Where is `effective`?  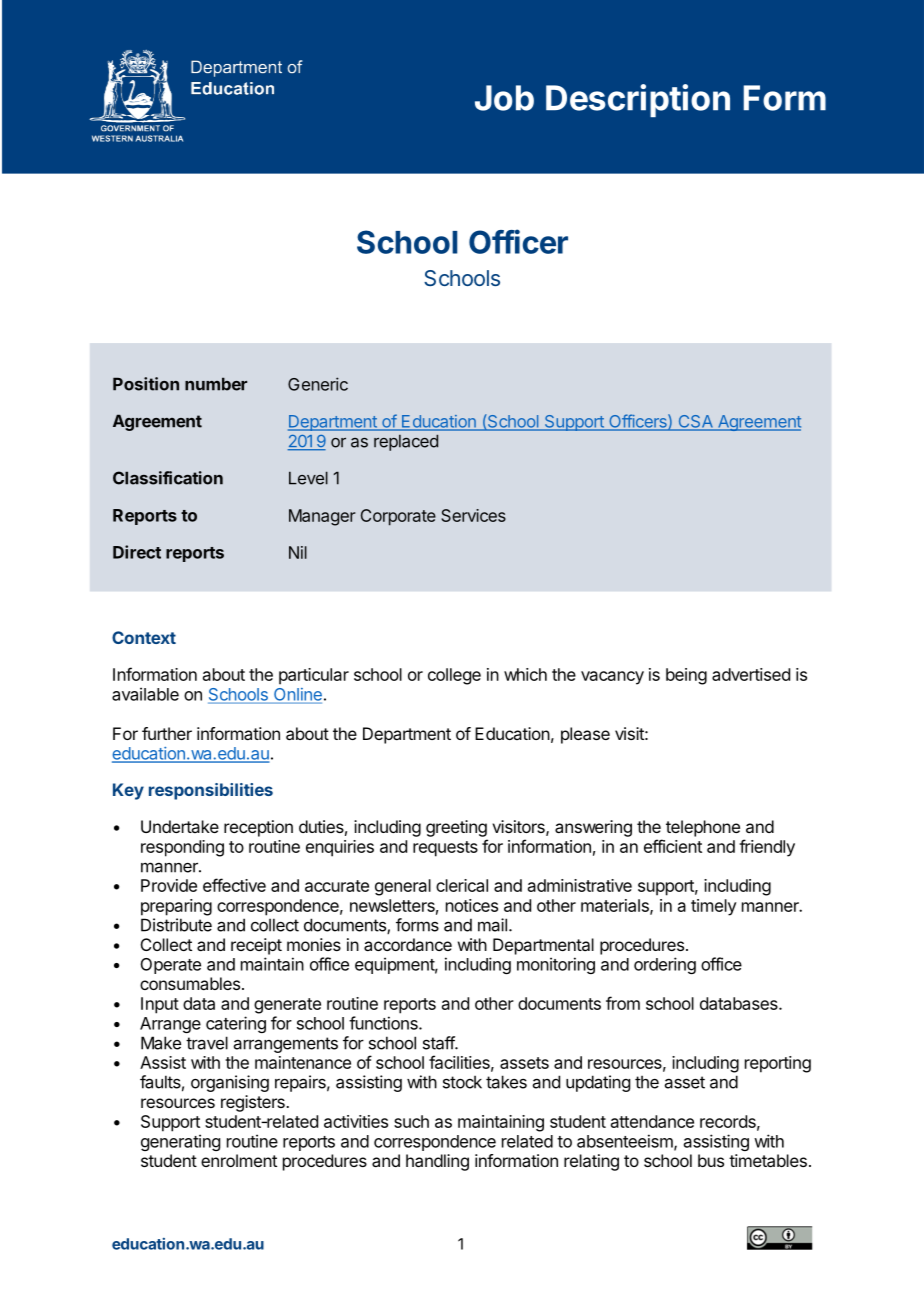 effective is located at coordinates (234, 885).
